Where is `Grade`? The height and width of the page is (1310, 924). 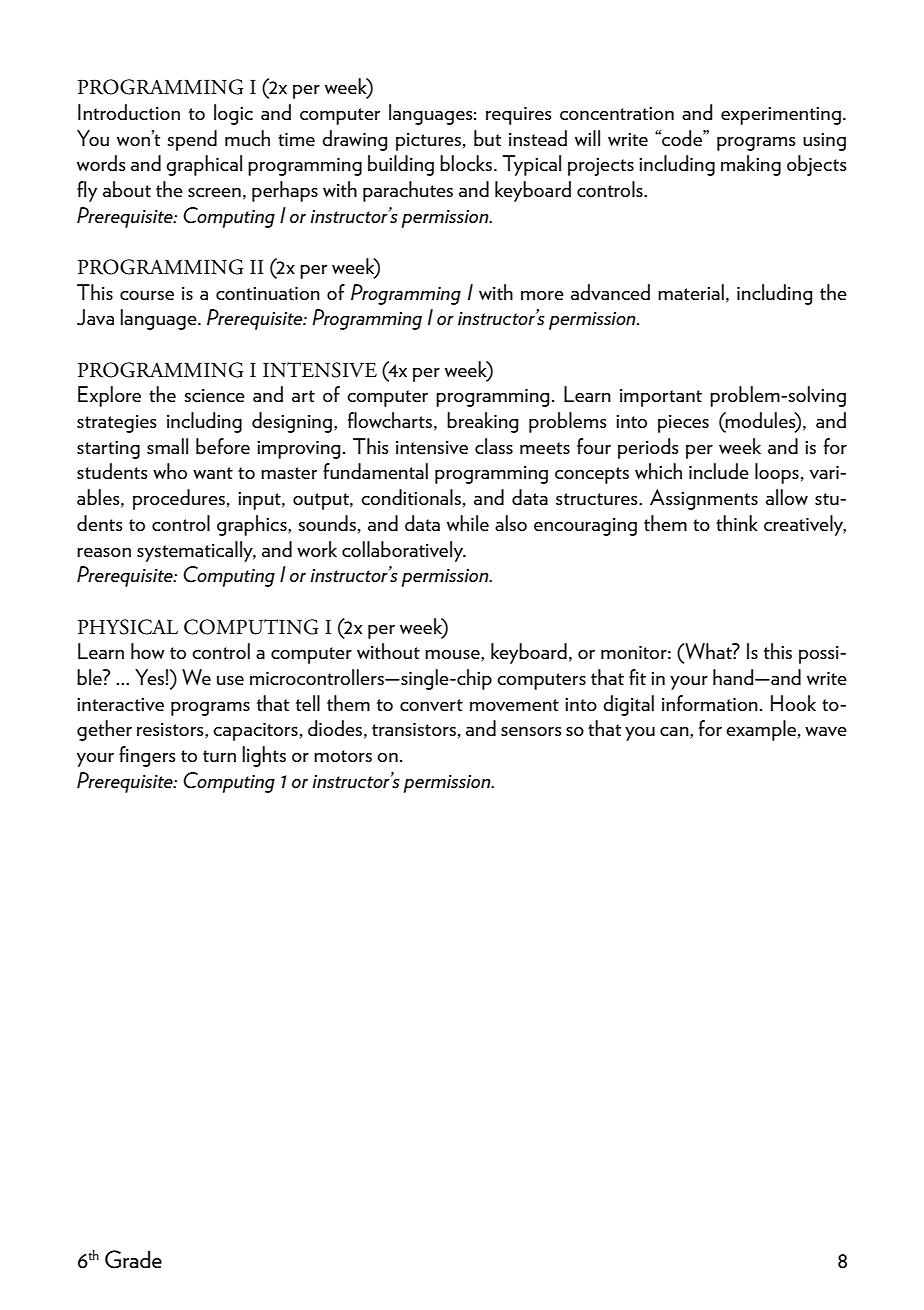 Grade is located at coordinates (133, 1259).
